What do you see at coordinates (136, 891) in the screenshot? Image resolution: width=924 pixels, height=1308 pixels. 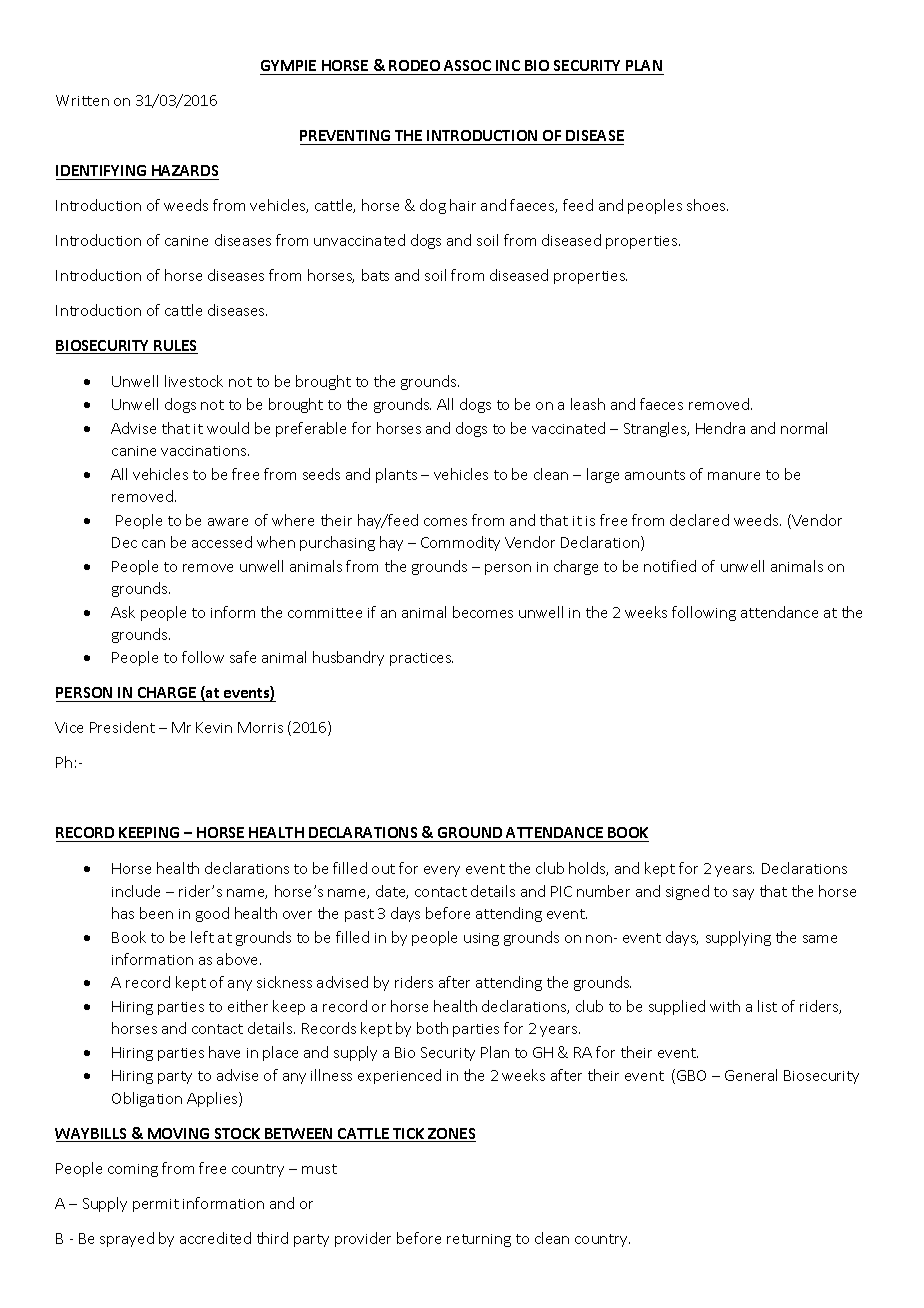 I see `include` at bounding box center [136, 891].
